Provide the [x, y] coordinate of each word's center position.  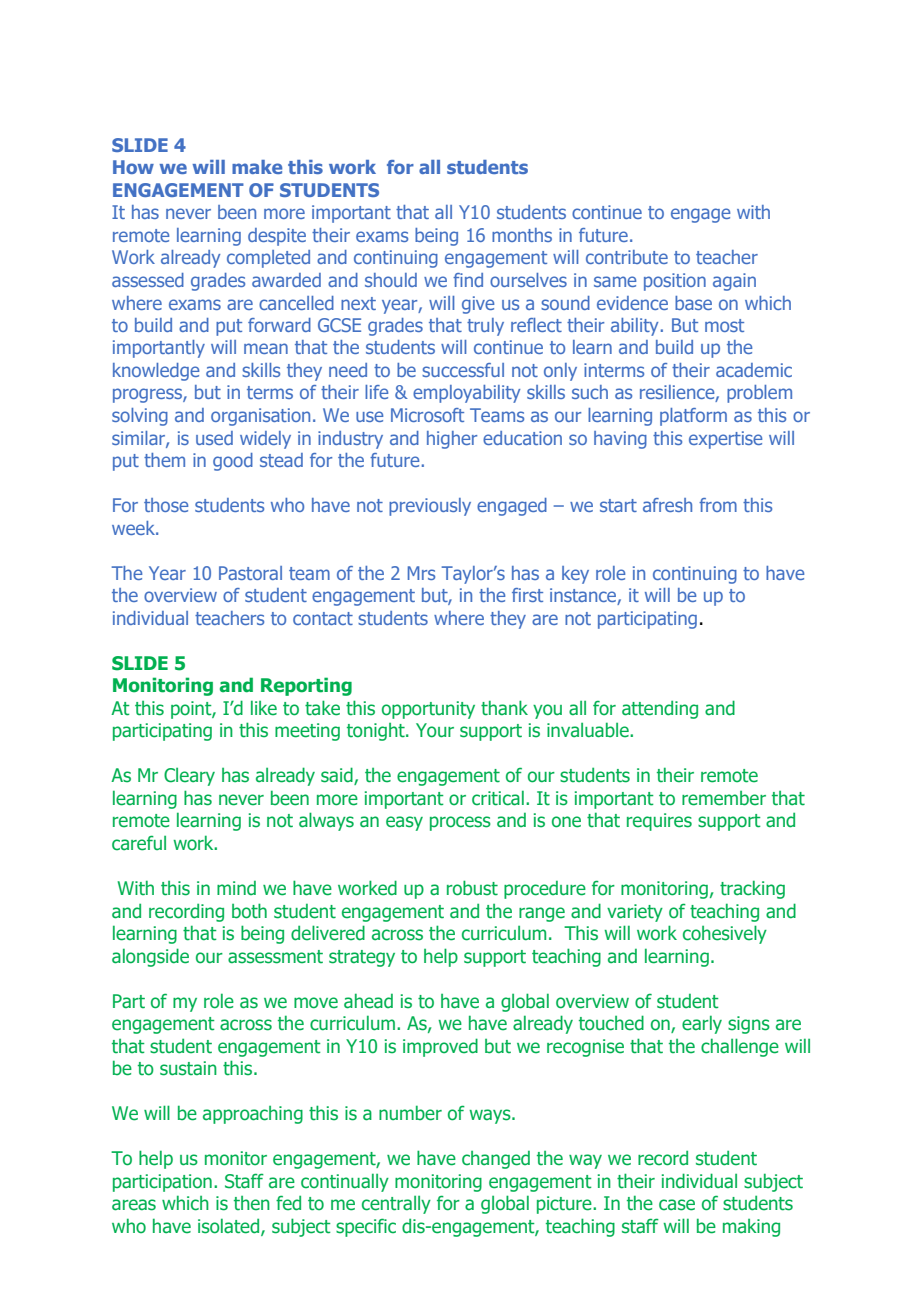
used [214, 438]
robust [472, 888]
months [522, 235]
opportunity [428, 710]
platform [693, 417]
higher [452, 440]
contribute [627, 257]
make [257, 167]
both [249, 911]
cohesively [725, 934]
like [264, 708]
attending [660, 709]
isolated [230, 1226]
